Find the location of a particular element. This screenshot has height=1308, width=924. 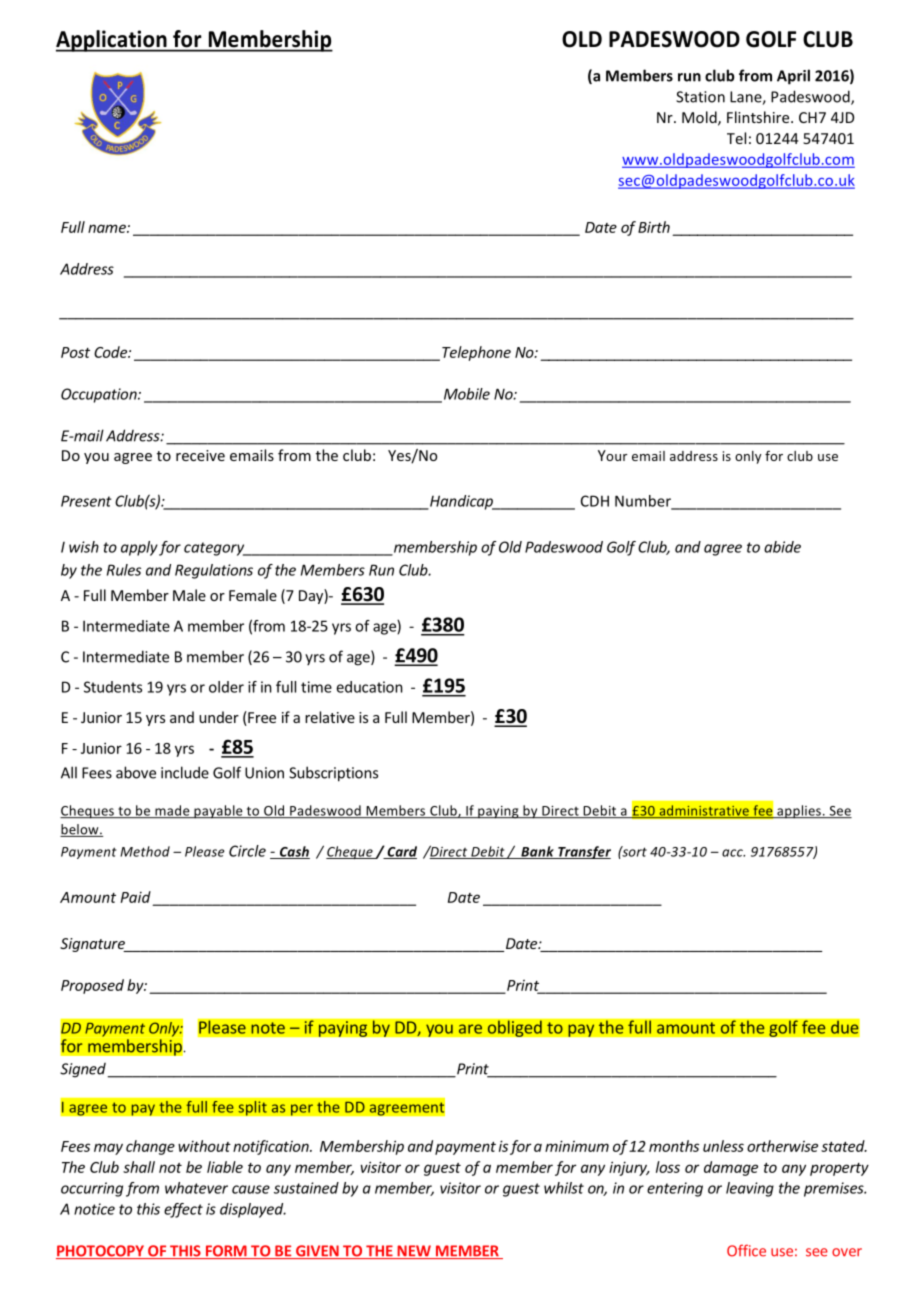

effect is located at coordinates (183, 1210).
